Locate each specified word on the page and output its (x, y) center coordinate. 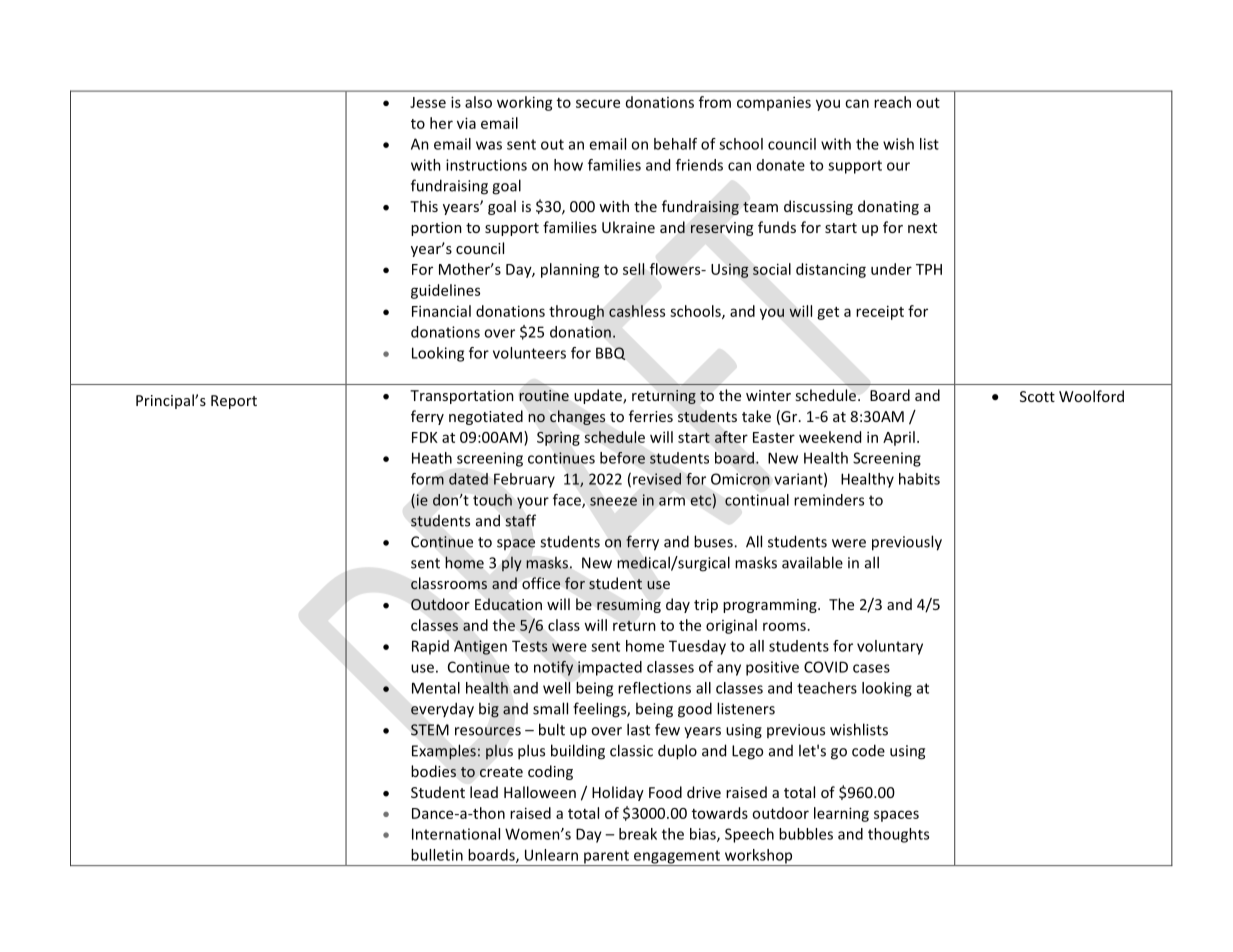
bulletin (437, 855)
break (638, 834)
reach (892, 102)
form (427, 479)
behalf (675, 144)
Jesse (428, 102)
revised (657, 479)
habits (919, 479)
